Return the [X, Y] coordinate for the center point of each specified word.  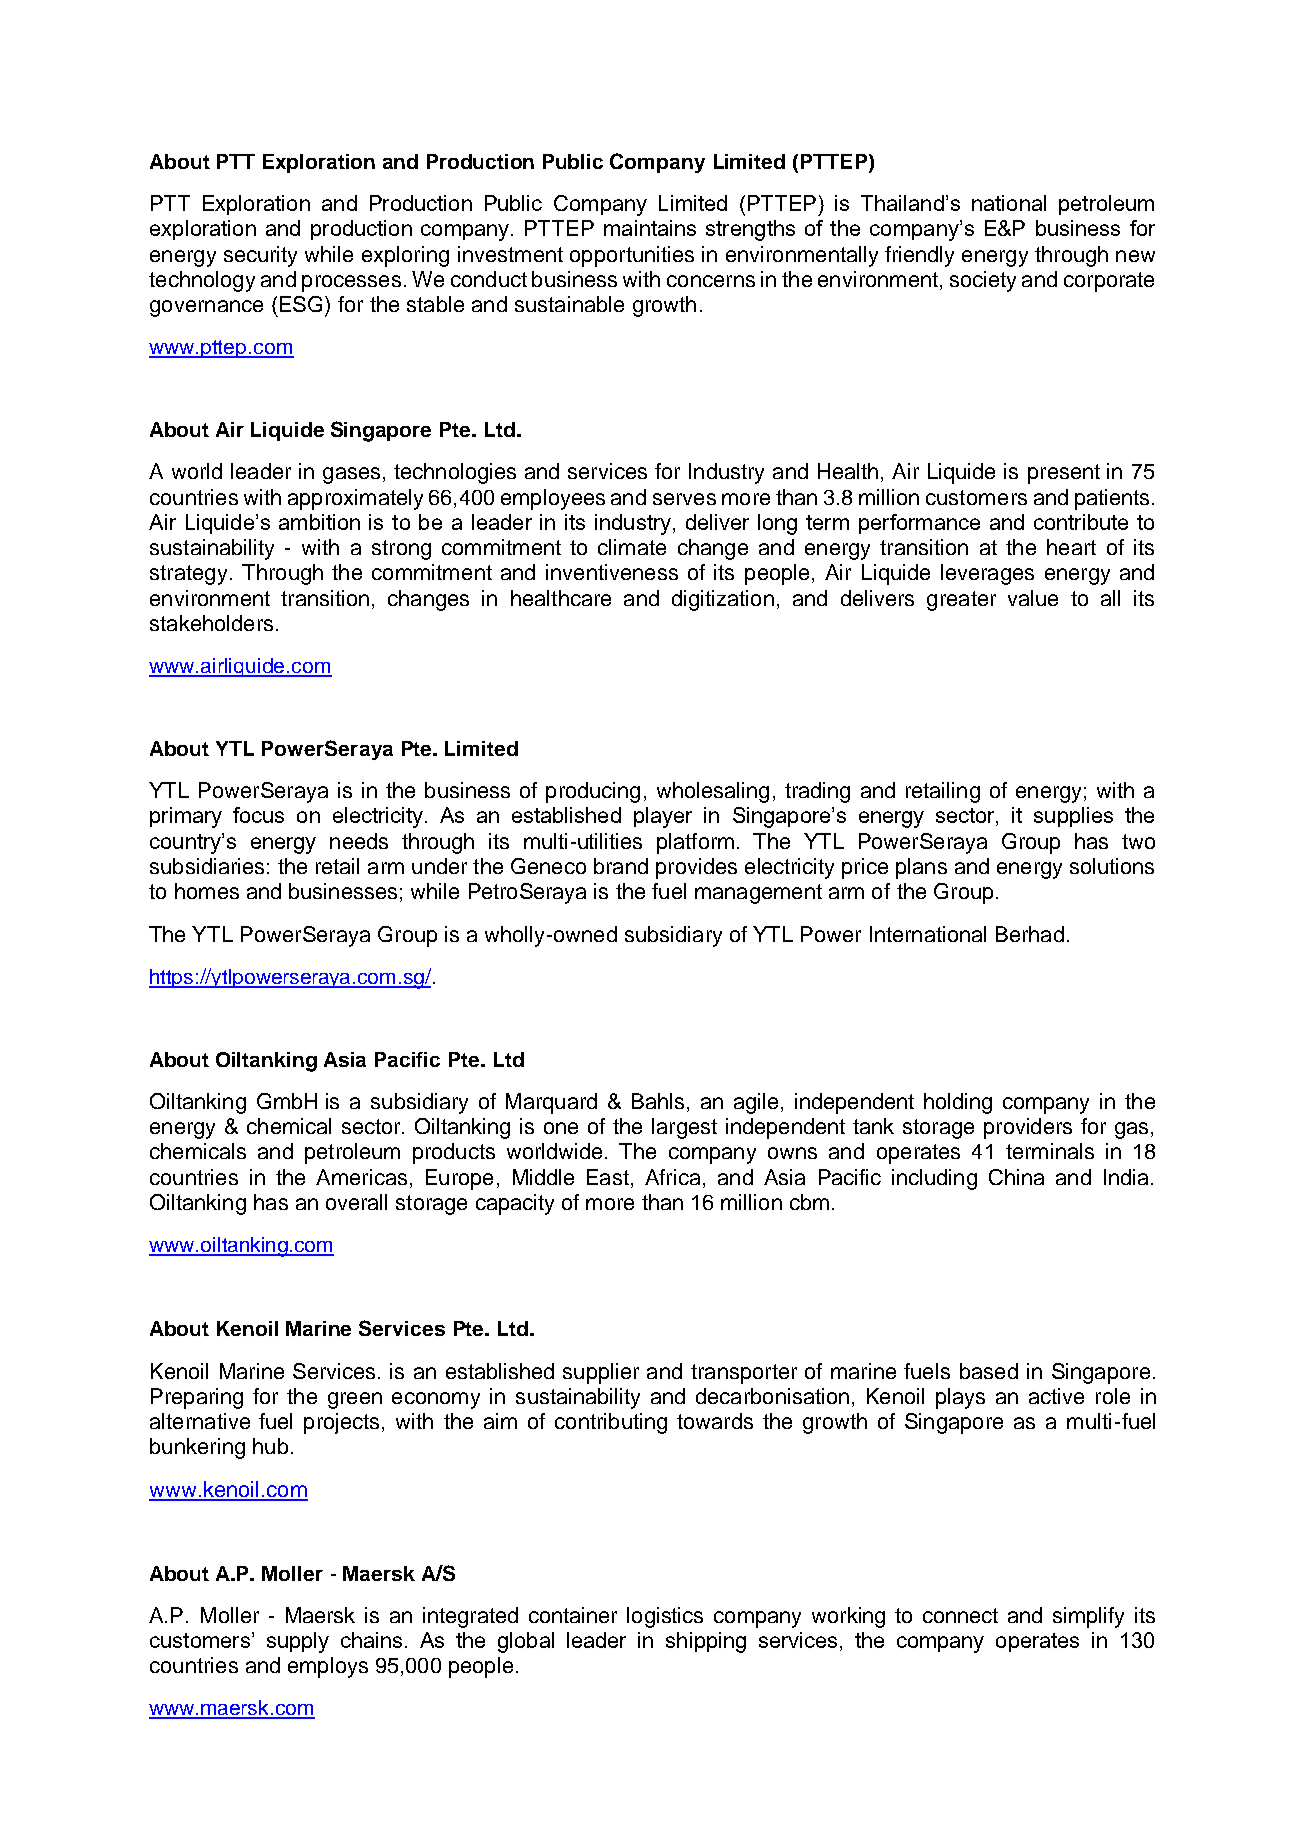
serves [684, 499]
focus [258, 815]
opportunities [632, 256]
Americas [361, 1177]
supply [298, 1642]
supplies [1073, 817]
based [989, 1371]
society [983, 281]
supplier [601, 1373]
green [355, 1400]
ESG [301, 304]
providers [1028, 1128]
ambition [319, 522]
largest [684, 1128]
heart [1071, 547]
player [663, 817]
